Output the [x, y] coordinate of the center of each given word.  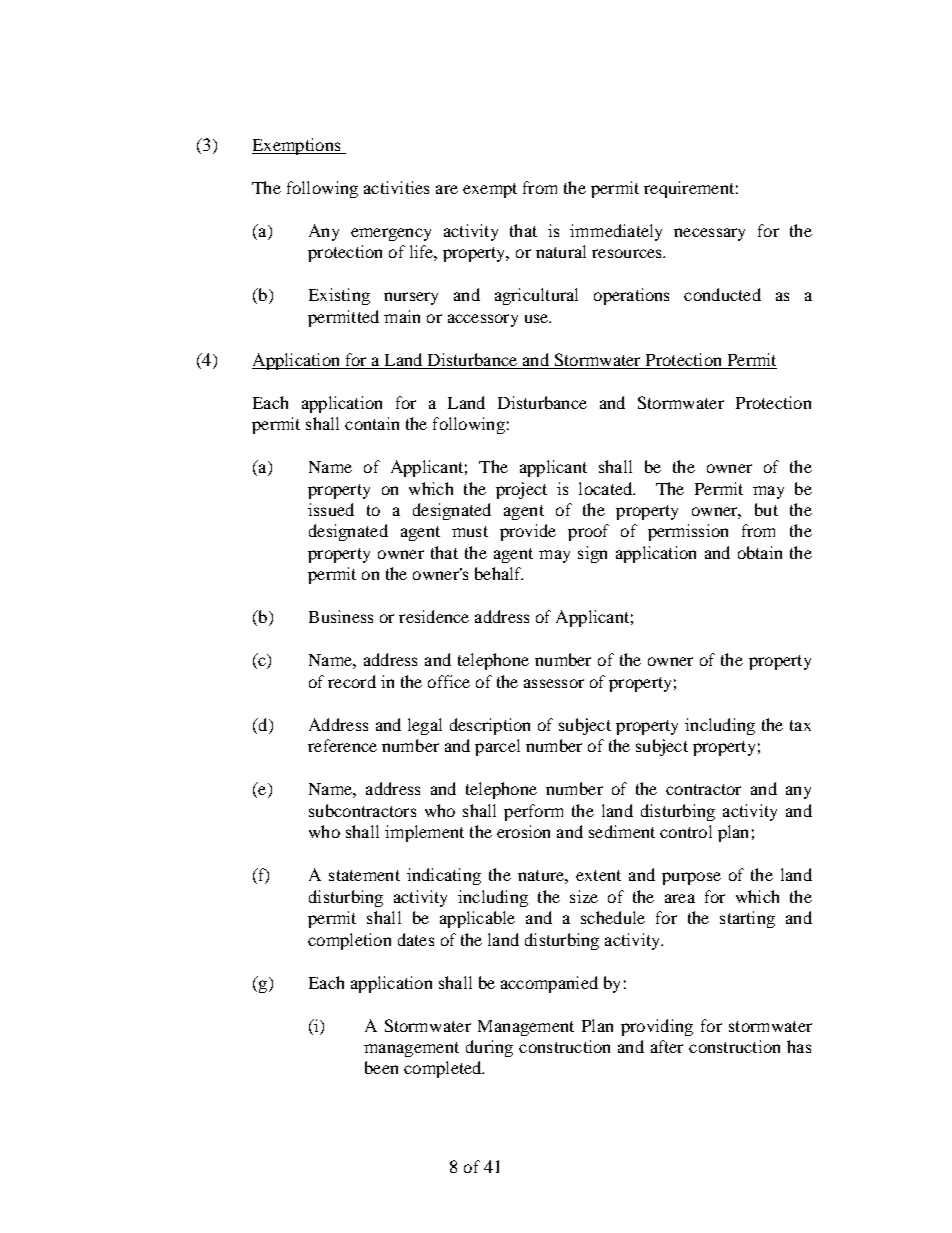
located [607, 488]
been [381, 1067]
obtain [760, 552]
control [686, 831]
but [766, 509]
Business [341, 616]
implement [424, 833]
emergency [391, 234]
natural [561, 251]
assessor [554, 683]
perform [533, 812]
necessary [709, 234]
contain [372, 423]
